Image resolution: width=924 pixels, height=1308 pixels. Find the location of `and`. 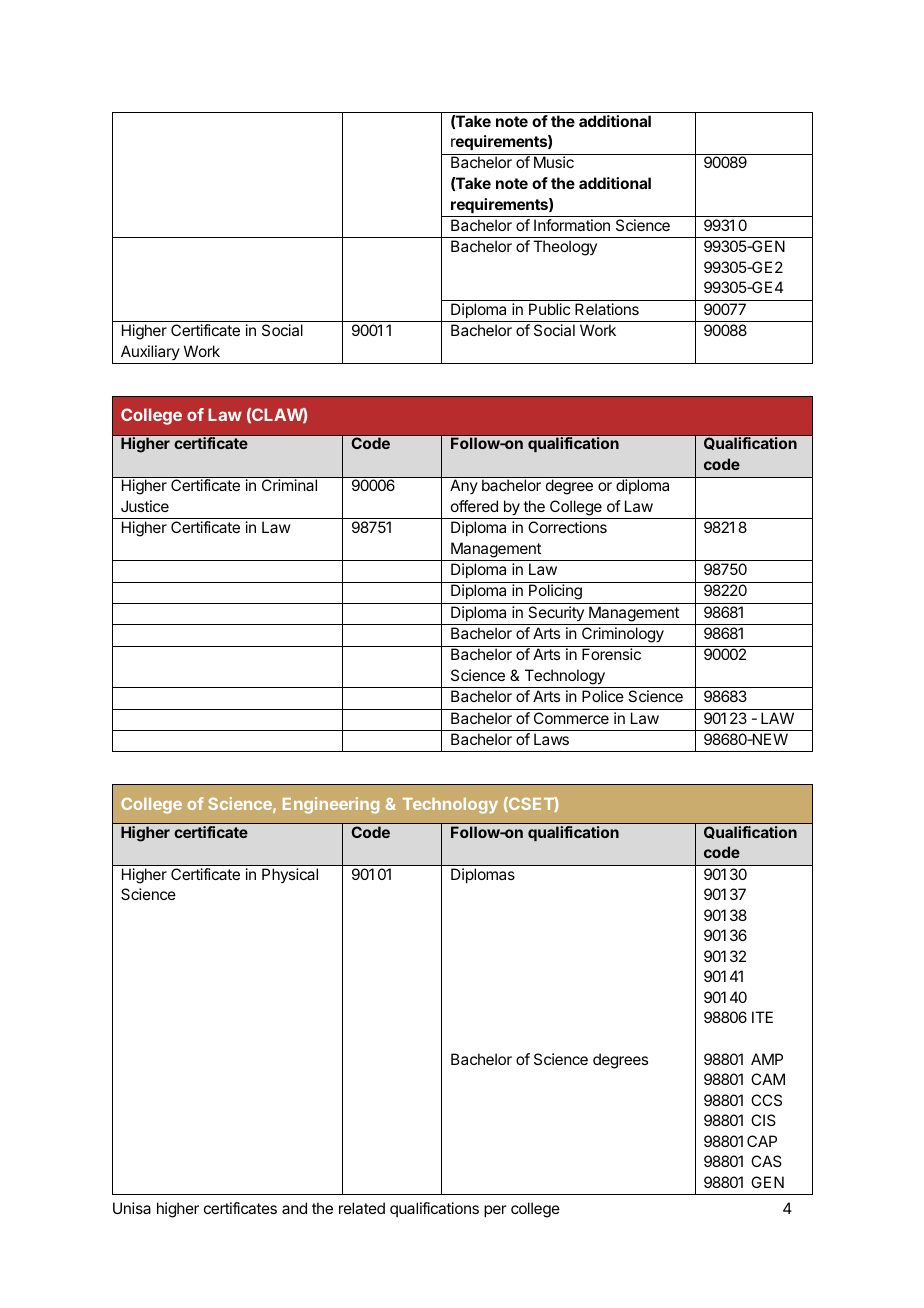

and is located at coordinates (294, 1208).
